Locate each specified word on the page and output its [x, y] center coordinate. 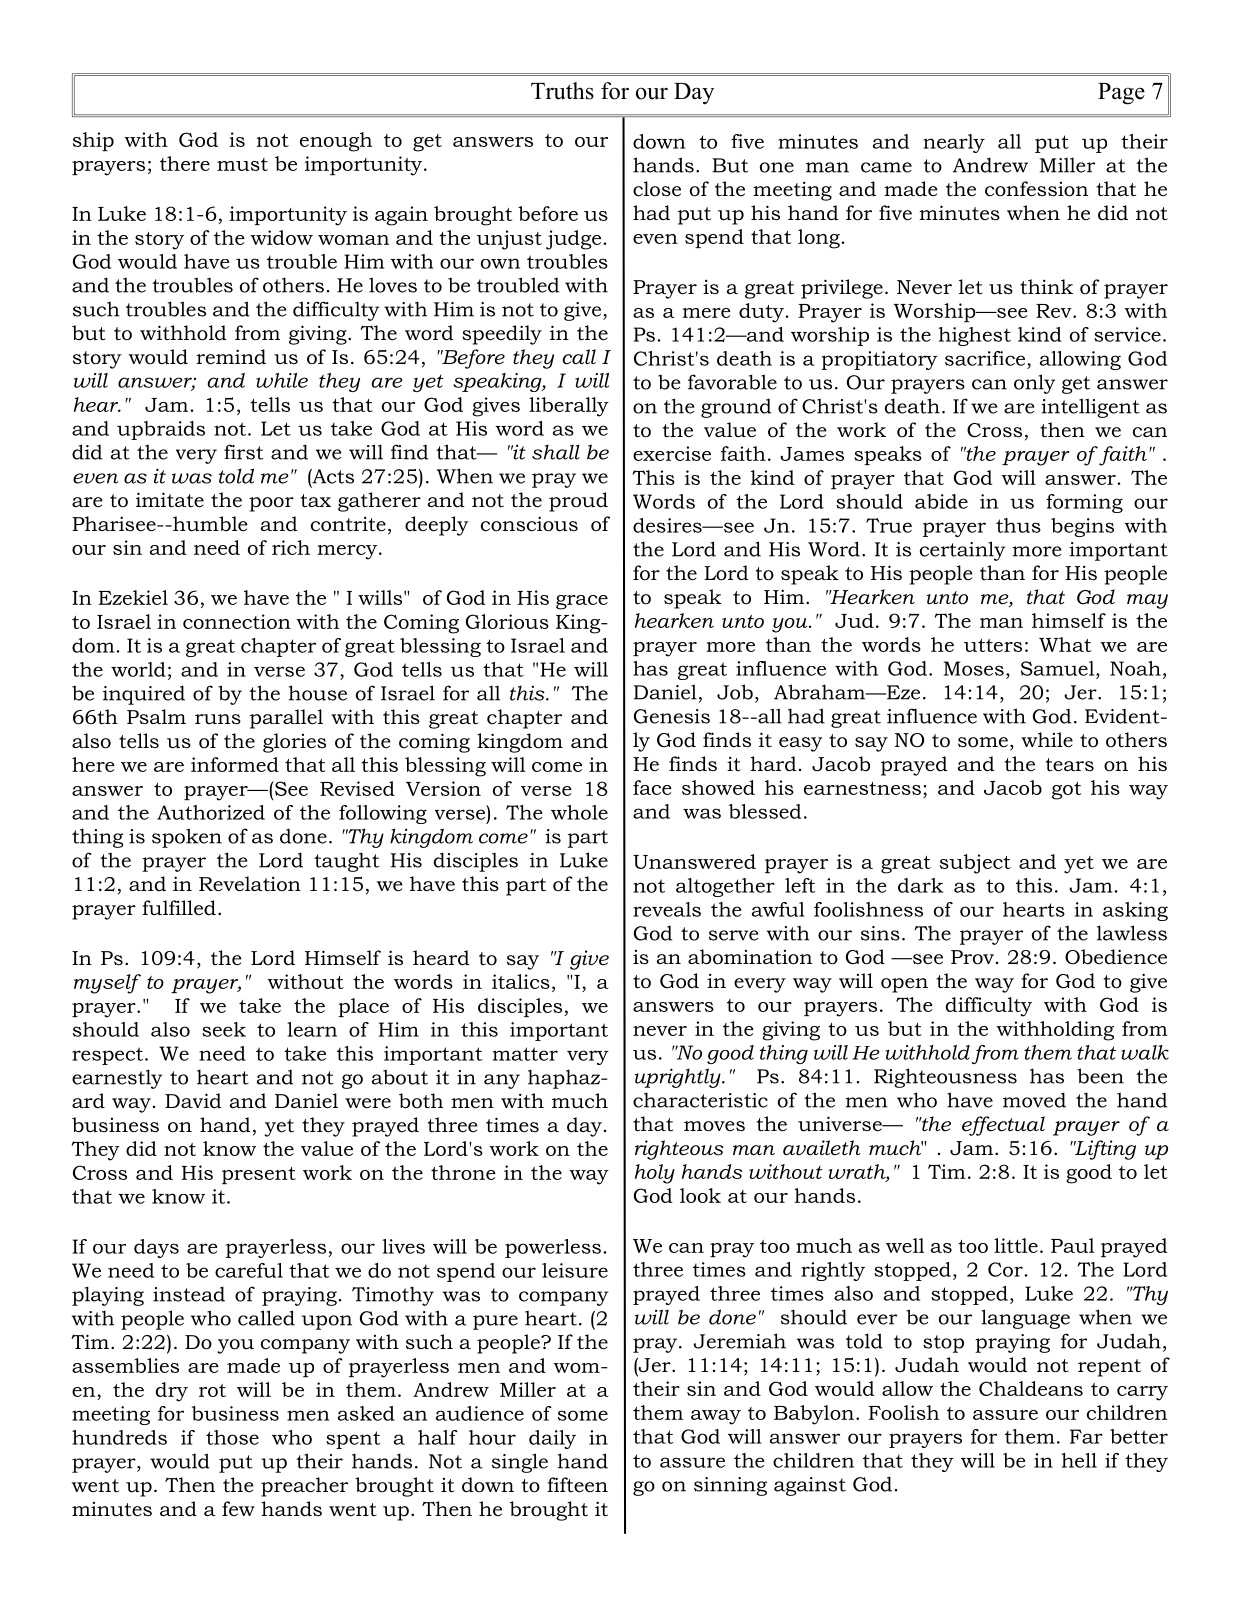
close [657, 189]
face [652, 787]
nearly [954, 143]
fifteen [577, 1485]
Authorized [211, 812]
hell [1079, 1460]
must [242, 164]
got [1066, 791]
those [232, 1437]
